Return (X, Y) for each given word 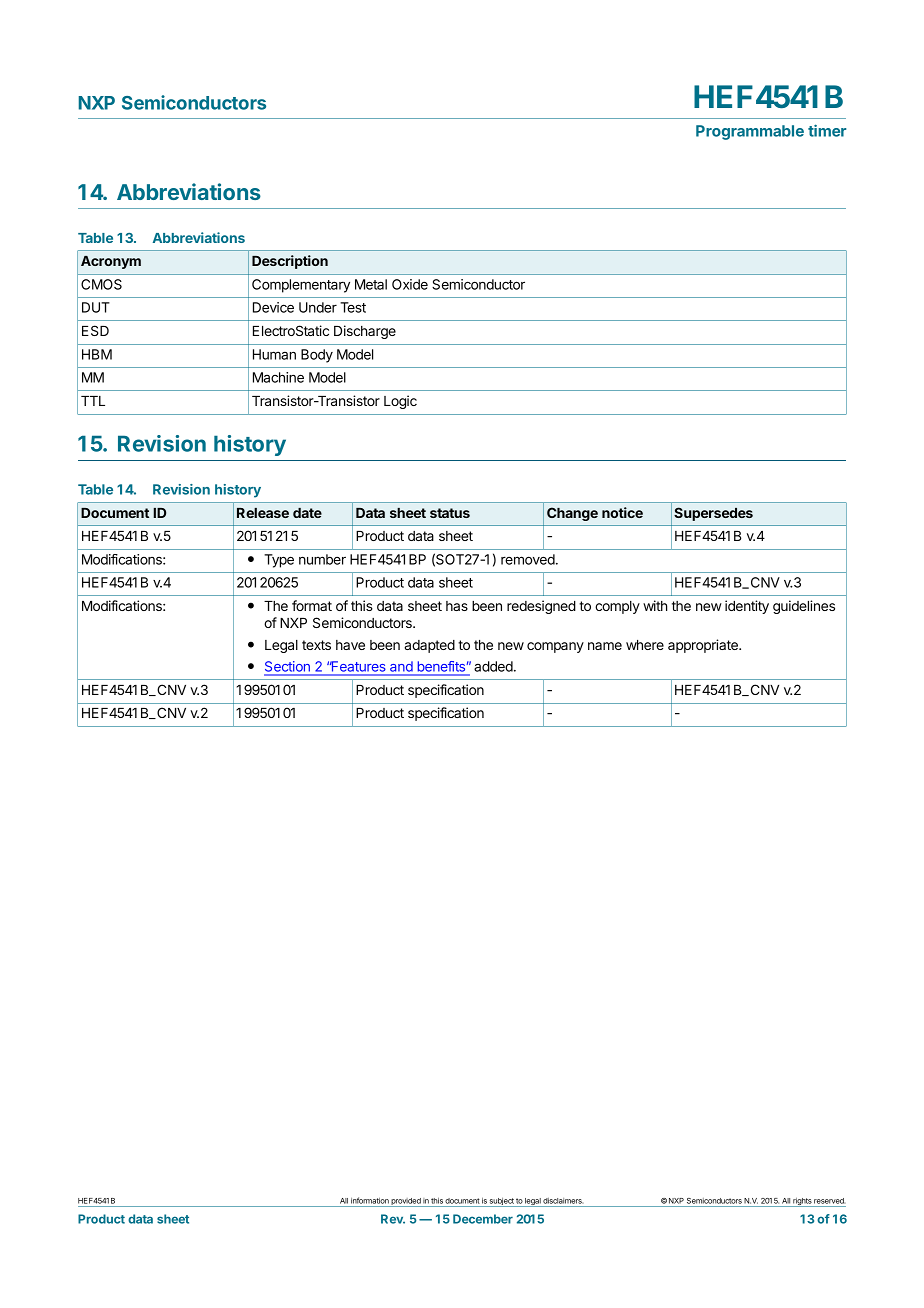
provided (406, 1202)
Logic (400, 402)
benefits (441, 666)
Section (288, 668)
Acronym (111, 262)
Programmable (750, 132)
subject (501, 1202)
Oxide (410, 284)
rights (802, 1202)
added (494, 666)
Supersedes (713, 514)
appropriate (704, 646)
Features (357, 666)
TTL (93, 401)
